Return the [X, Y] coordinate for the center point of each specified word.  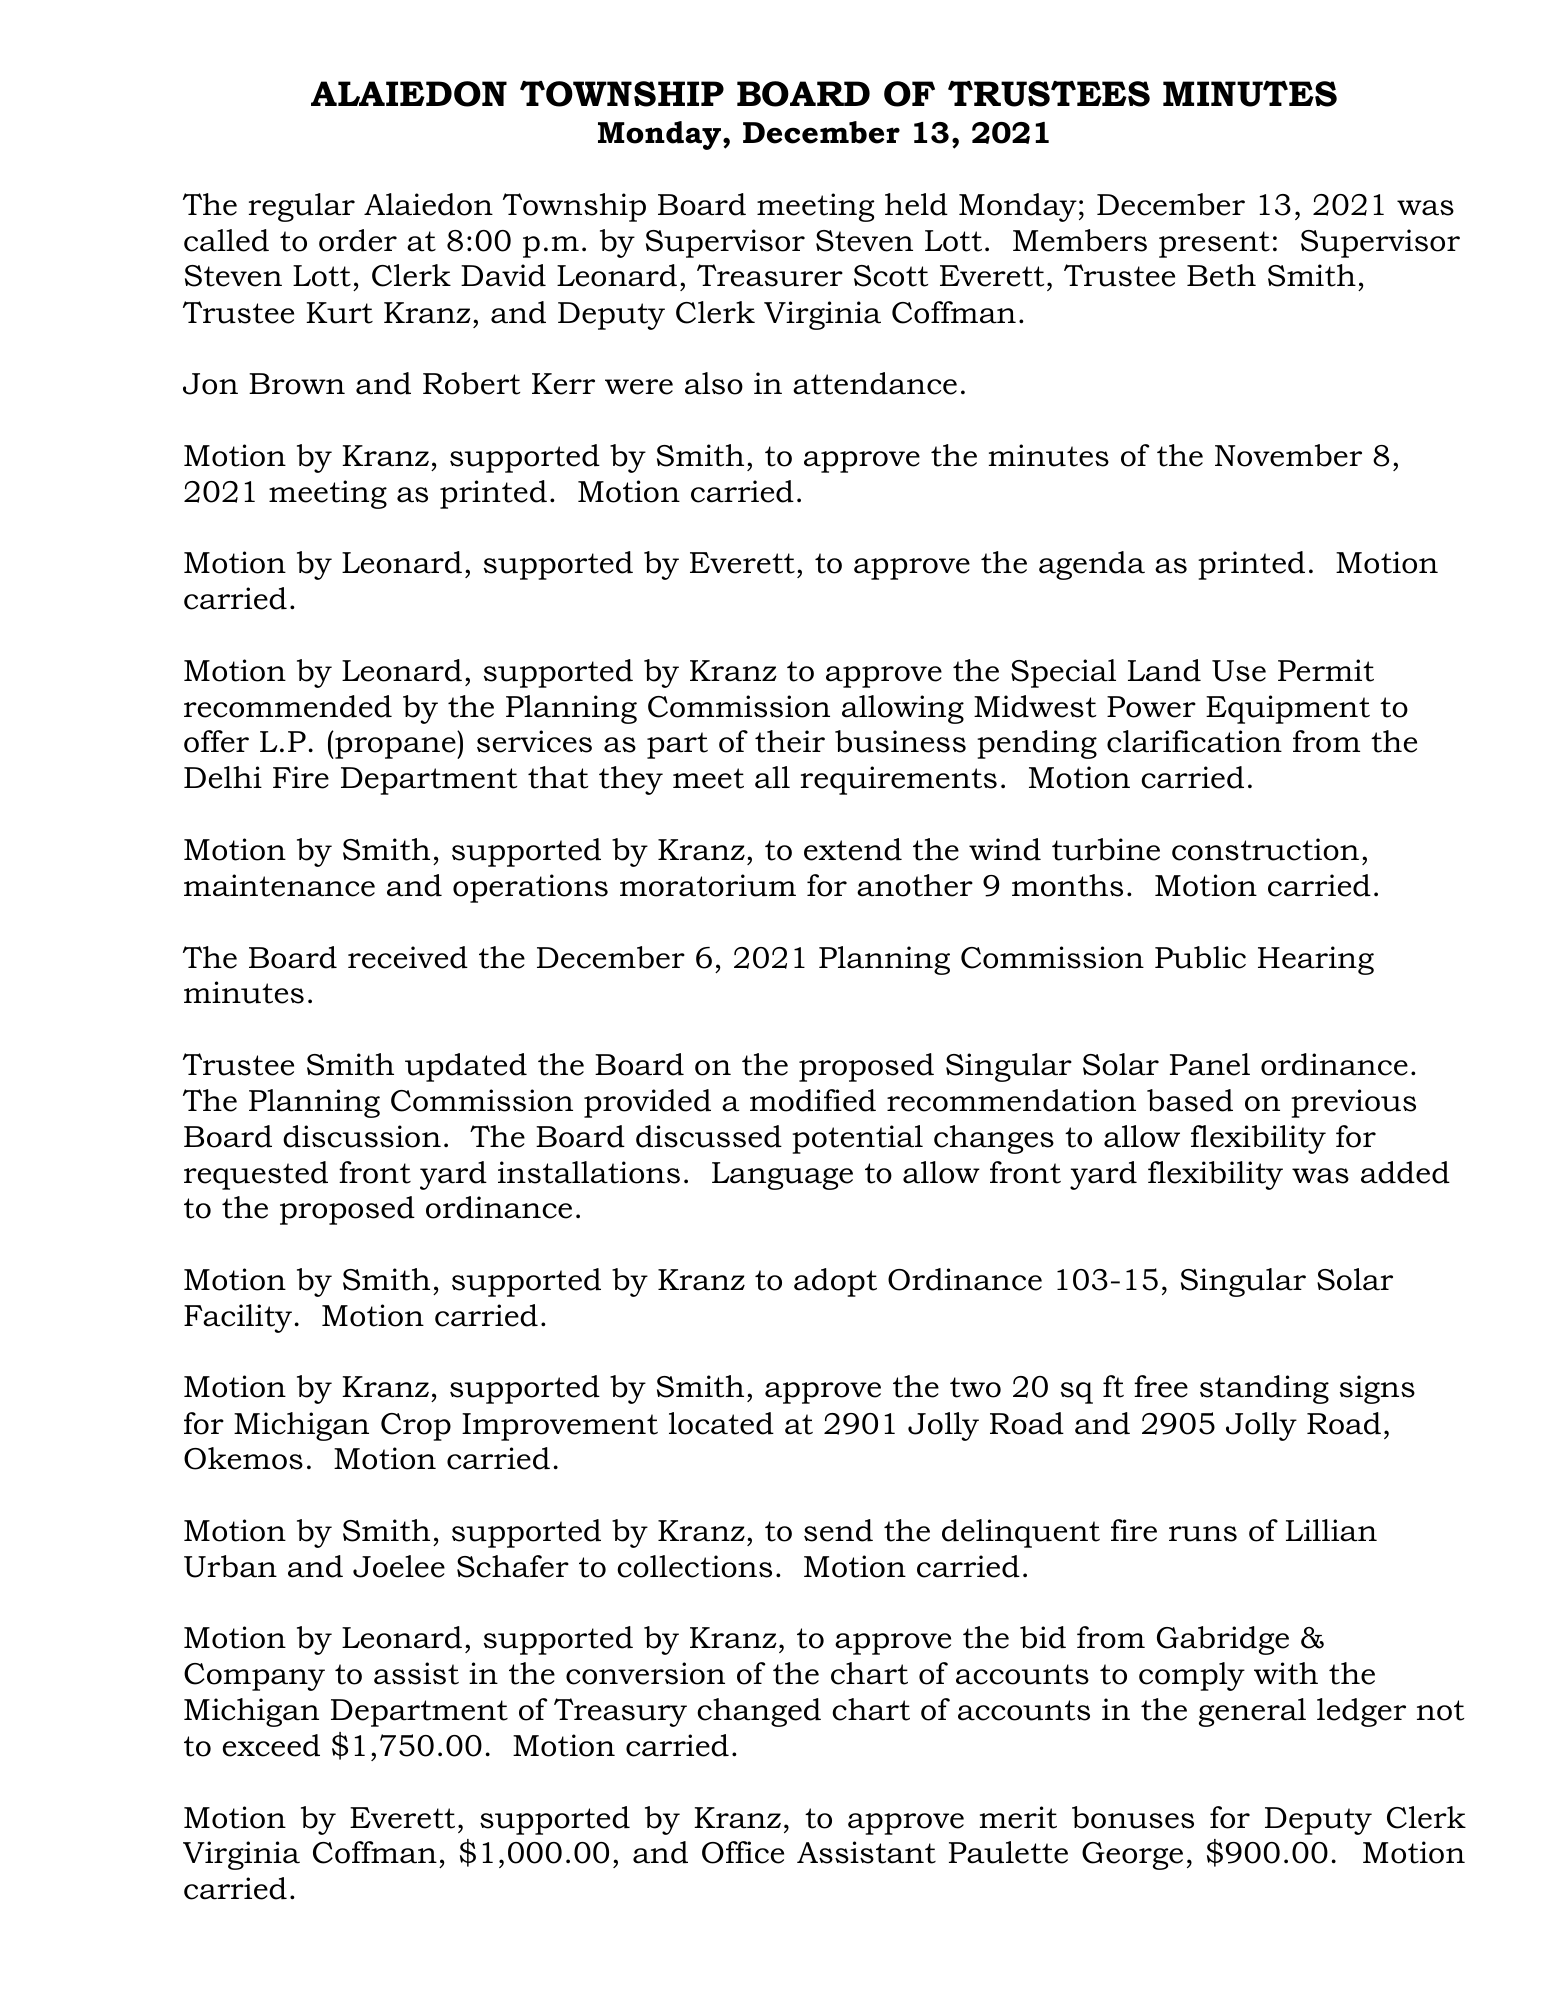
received [408, 957]
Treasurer [770, 275]
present [1214, 244]
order [358, 240]
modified [813, 1100]
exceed [271, 1745]
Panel [1210, 1064]
